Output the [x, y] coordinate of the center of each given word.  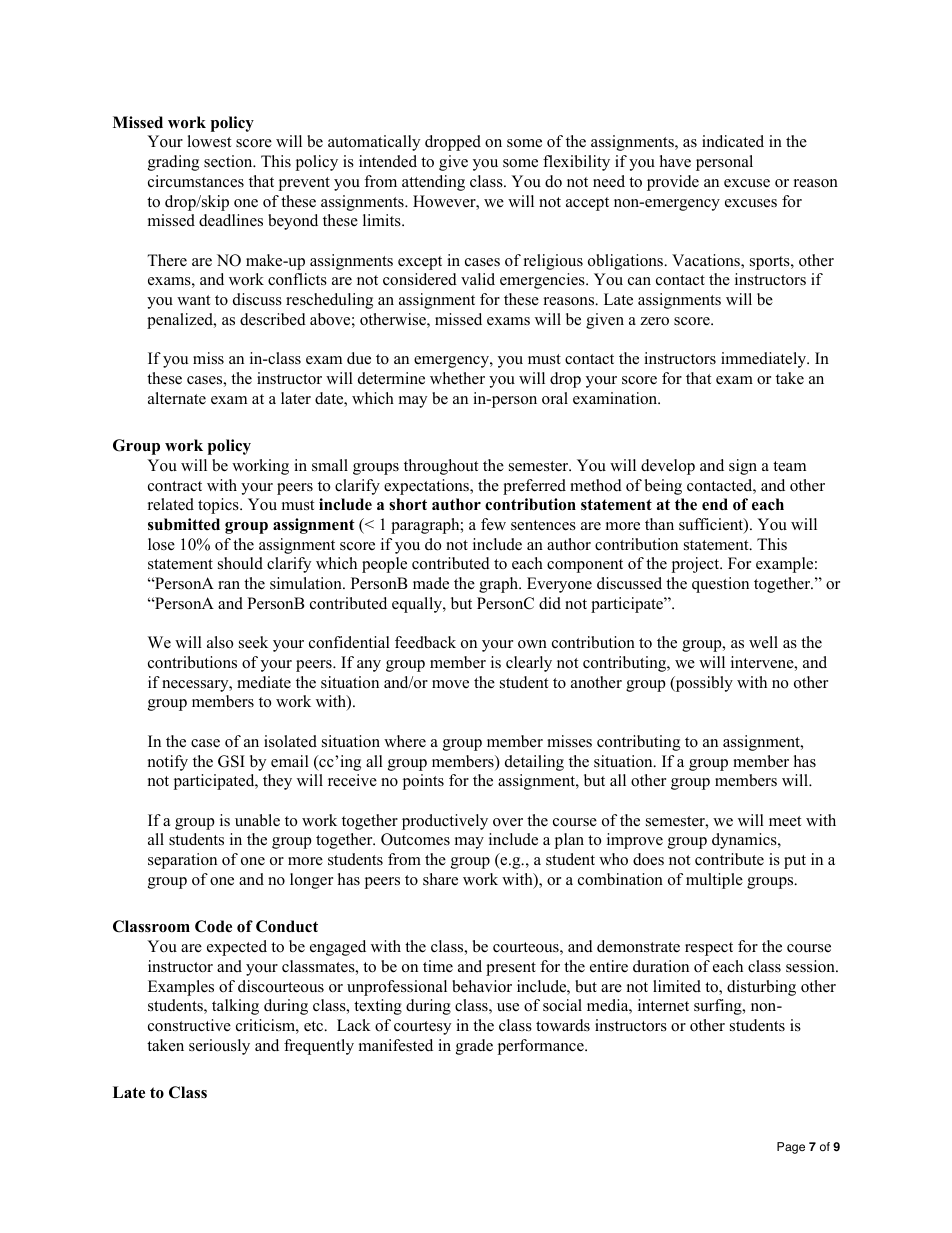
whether [457, 378]
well [763, 642]
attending [433, 183]
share [440, 879]
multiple [714, 881]
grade [474, 1047]
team [789, 466]
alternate [177, 398]
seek [253, 642]
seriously [219, 1047]
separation [182, 861]
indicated [733, 141]
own [532, 644]
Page [791, 1148]
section [229, 161]
